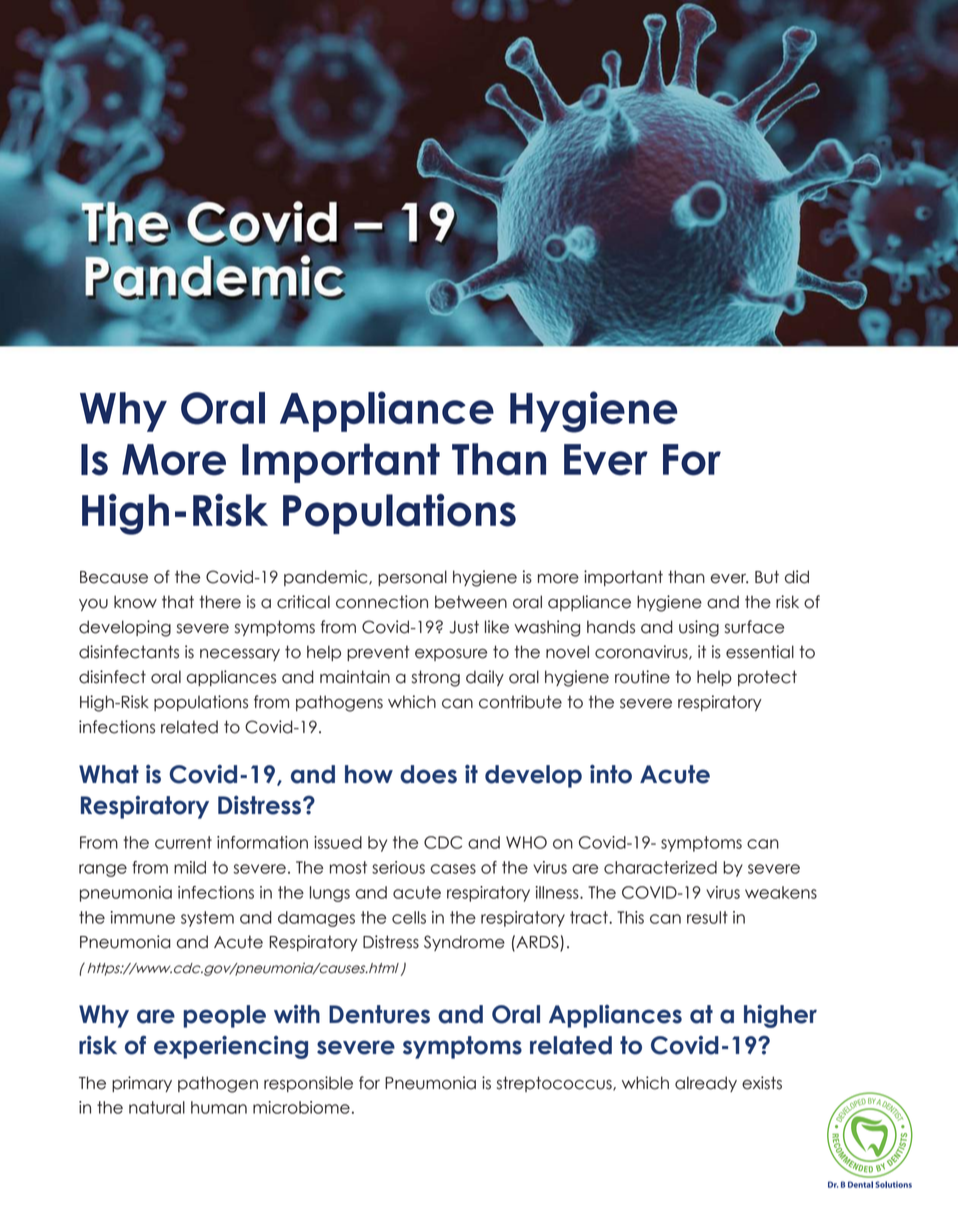 The height and width of the image is (1232, 958). I want to click on cases, so click(453, 869).
